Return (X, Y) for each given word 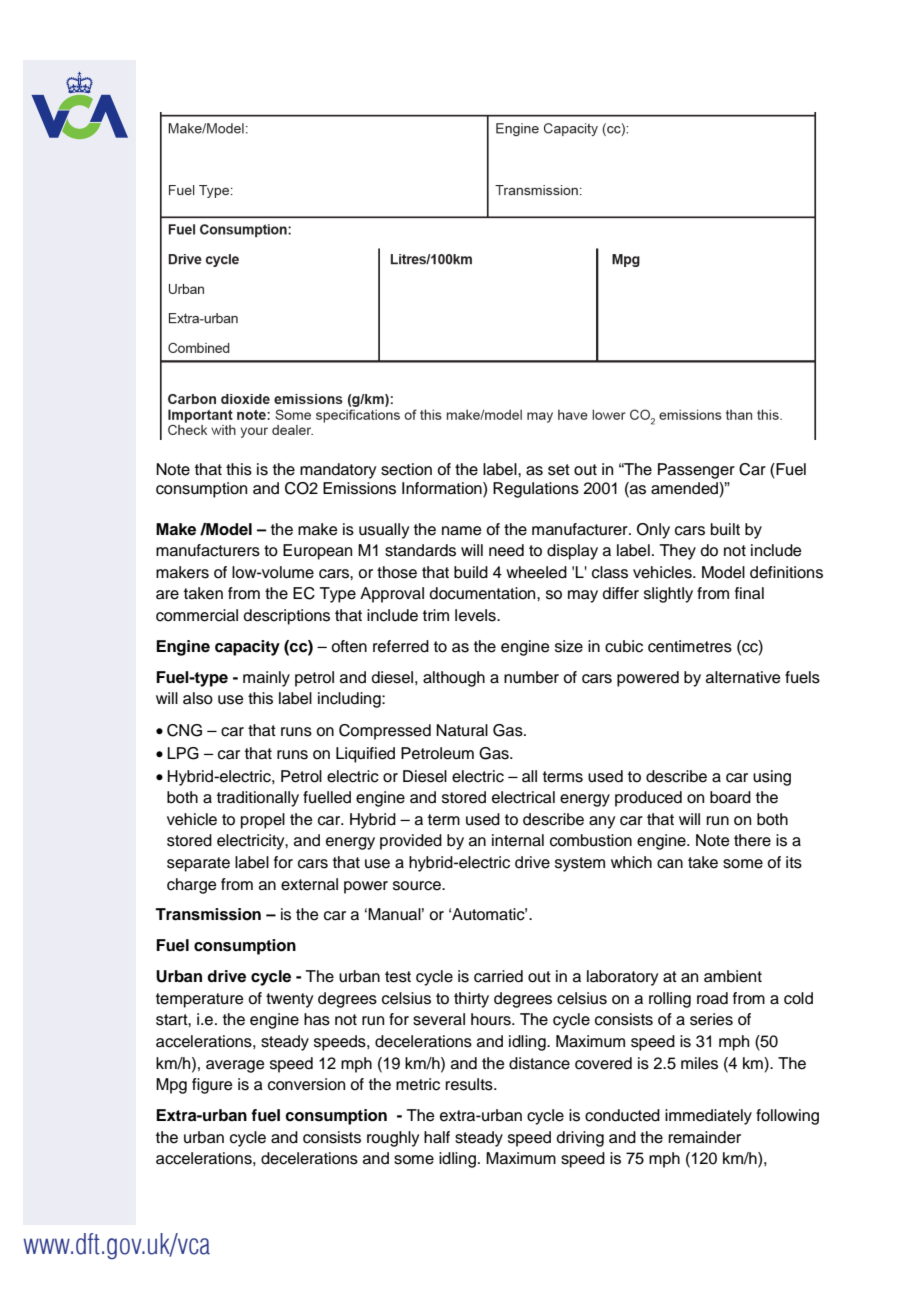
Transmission (208, 914)
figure (212, 1086)
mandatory (338, 471)
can (670, 864)
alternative (743, 677)
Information (443, 489)
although (454, 679)
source (418, 886)
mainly (266, 679)
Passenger (696, 471)
